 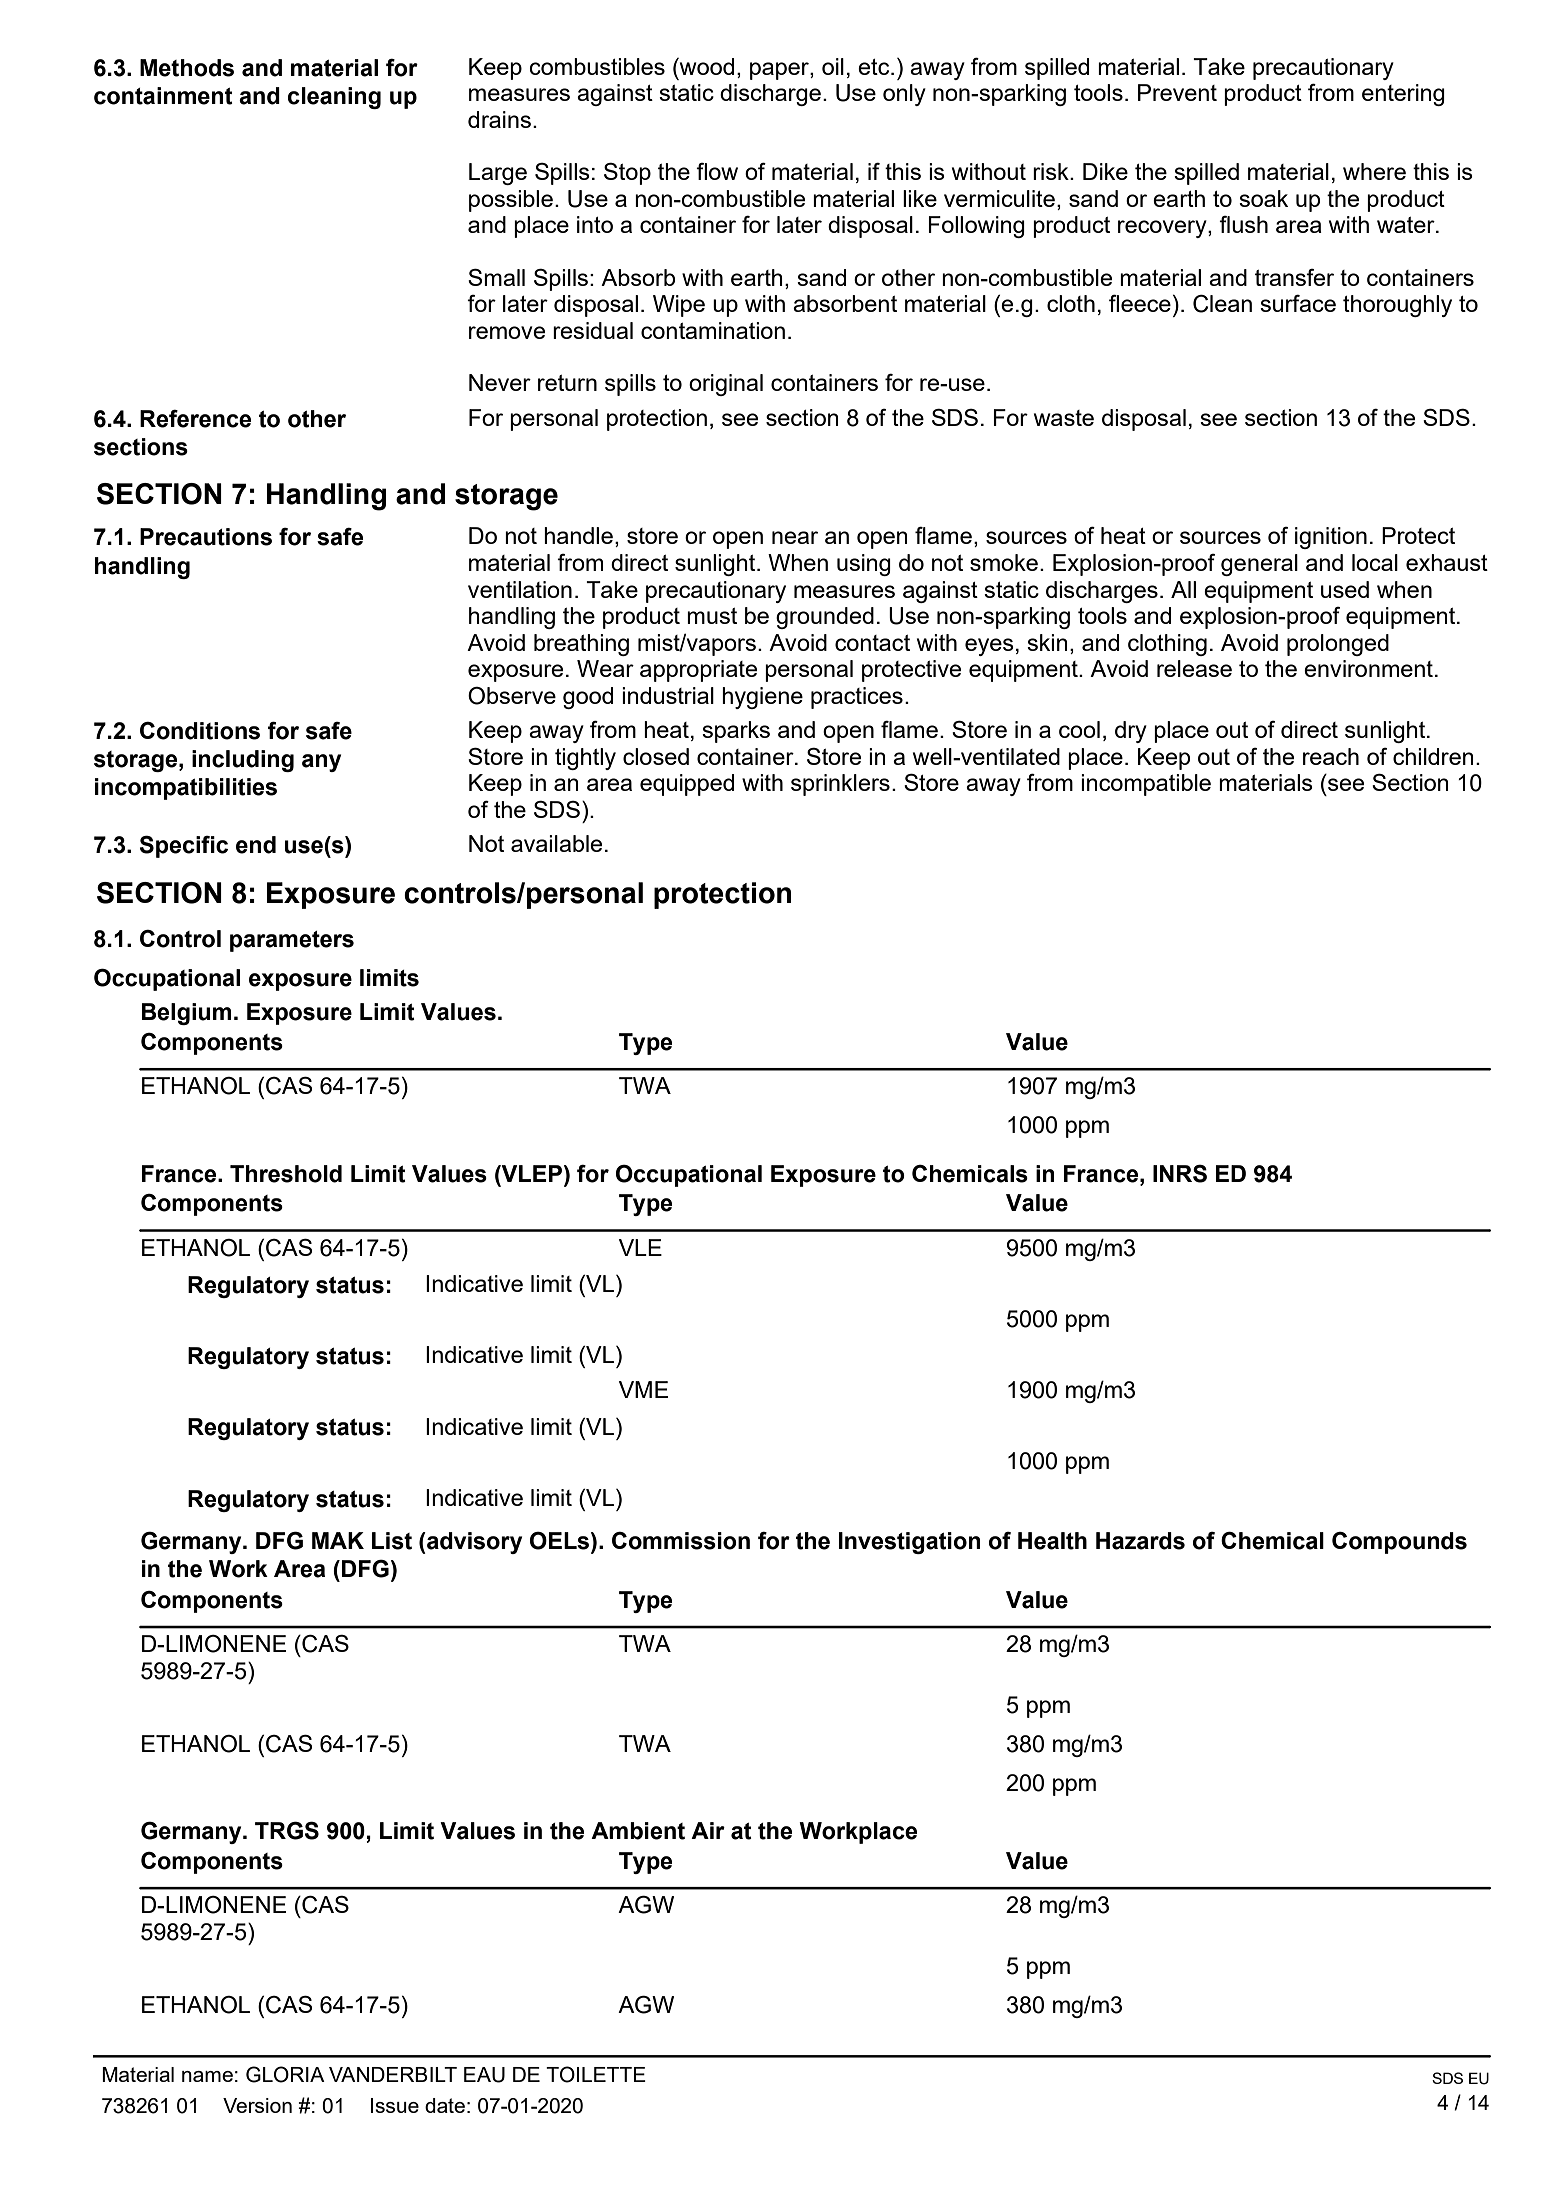 What do you see at coordinates (206, 537) in the page?
I see `Precautions` at bounding box center [206, 537].
